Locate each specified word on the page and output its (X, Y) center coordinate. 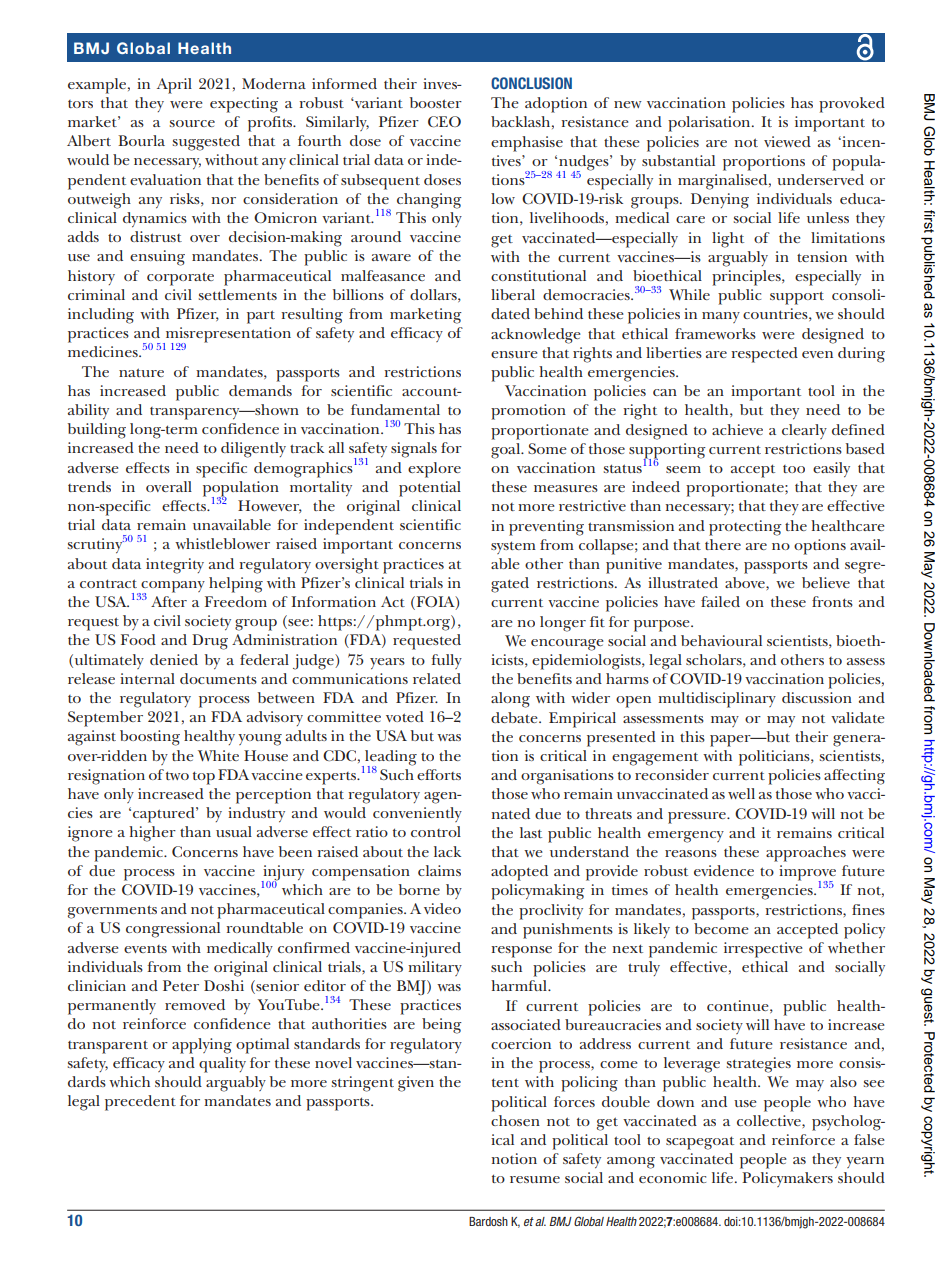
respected (764, 355)
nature (141, 372)
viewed (787, 141)
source (192, 123)
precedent (140, 1103)
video (442, 908)
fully (446, 661)
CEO (444, 121)
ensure (514, 354)
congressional (173, 930)
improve (807, 874)
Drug (210, 642)
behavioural (721, 640)
